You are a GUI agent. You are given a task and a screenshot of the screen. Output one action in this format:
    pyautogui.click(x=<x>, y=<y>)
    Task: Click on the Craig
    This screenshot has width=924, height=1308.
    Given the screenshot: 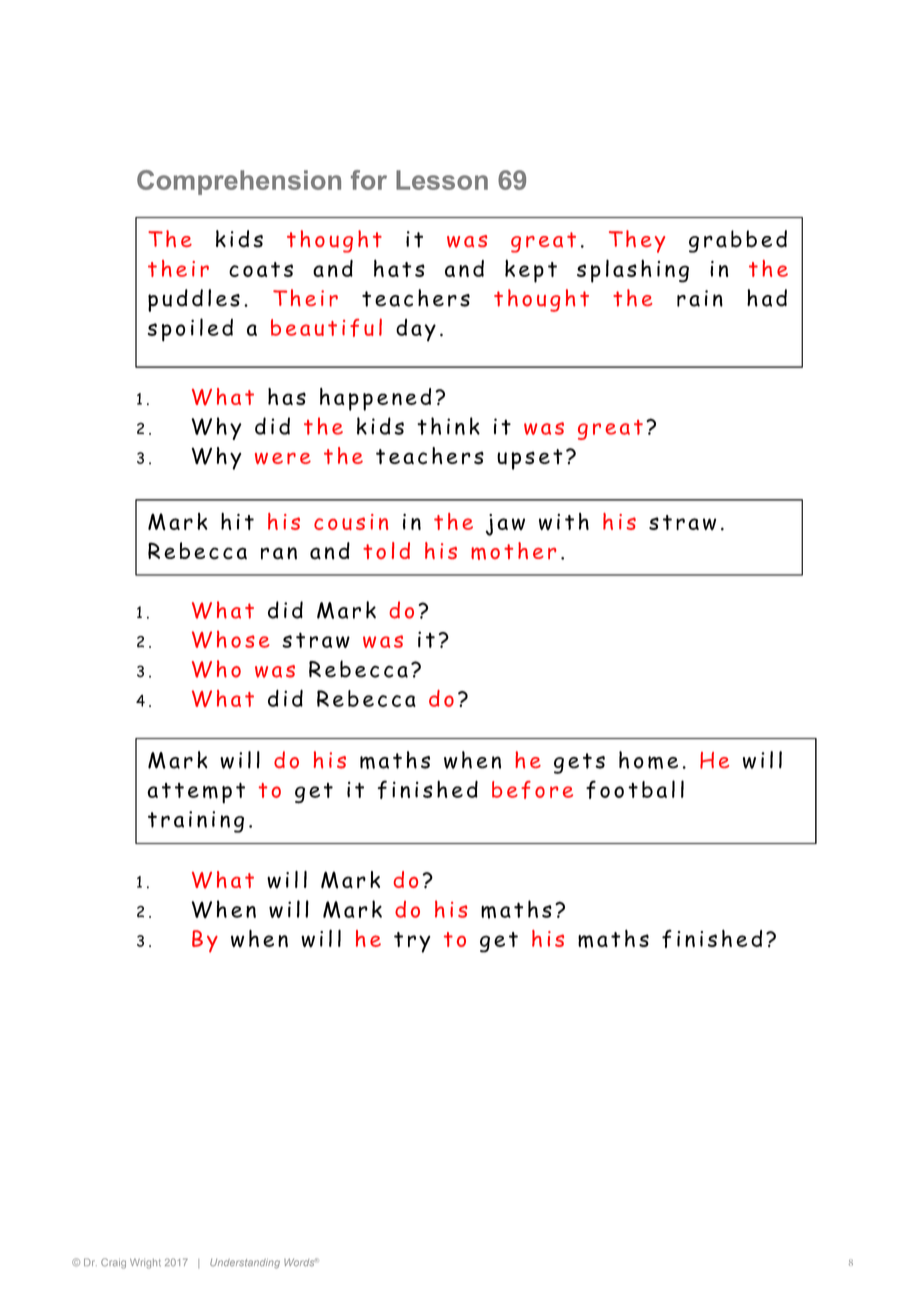 What is the action you would take?
    pyautogui.click(x=113, y=1263)
